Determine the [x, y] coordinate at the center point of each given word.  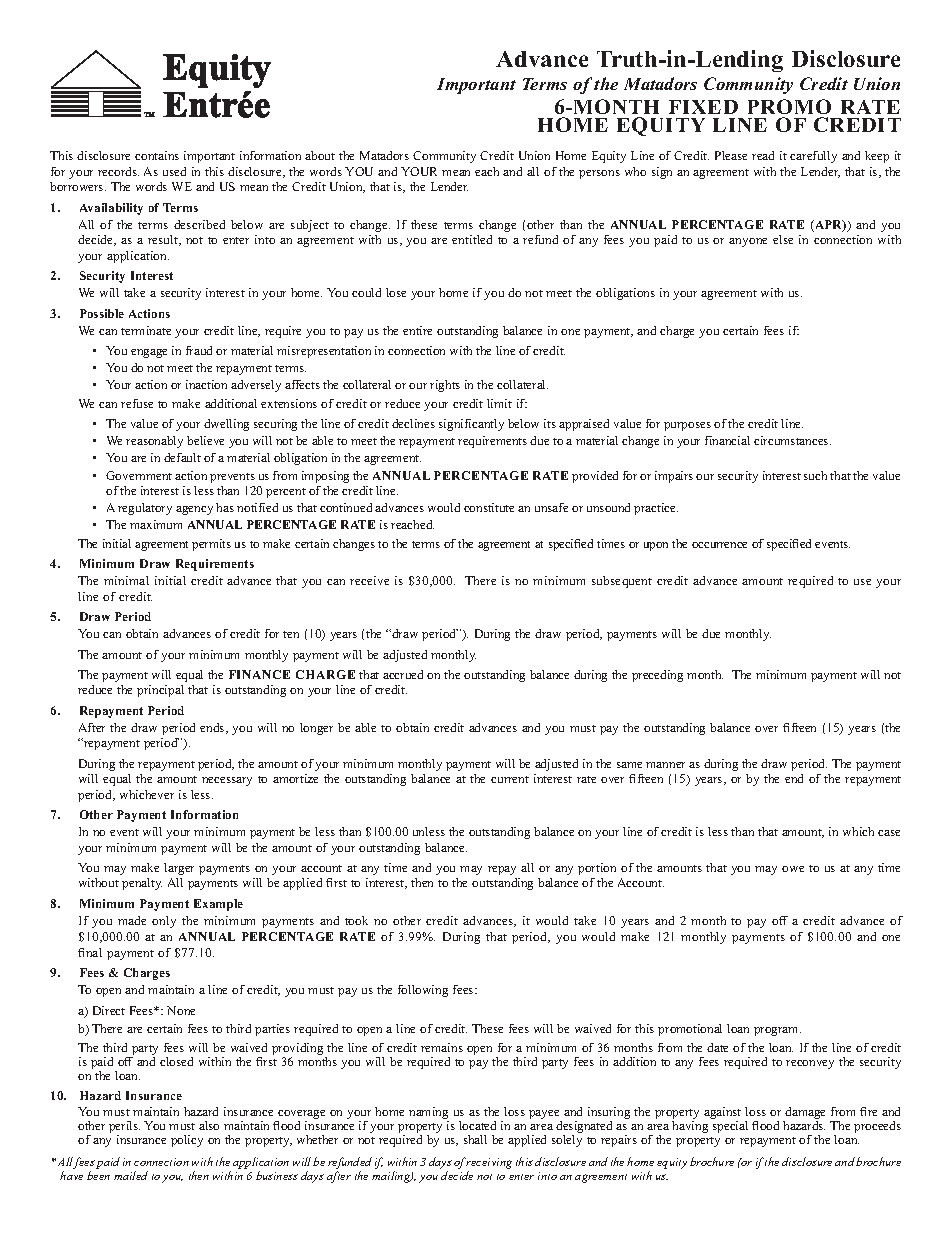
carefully [813, 157]
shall [475, 1139]
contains [157, 155]
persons [599, 174]
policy [187, 1141]
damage [804, 1114]
